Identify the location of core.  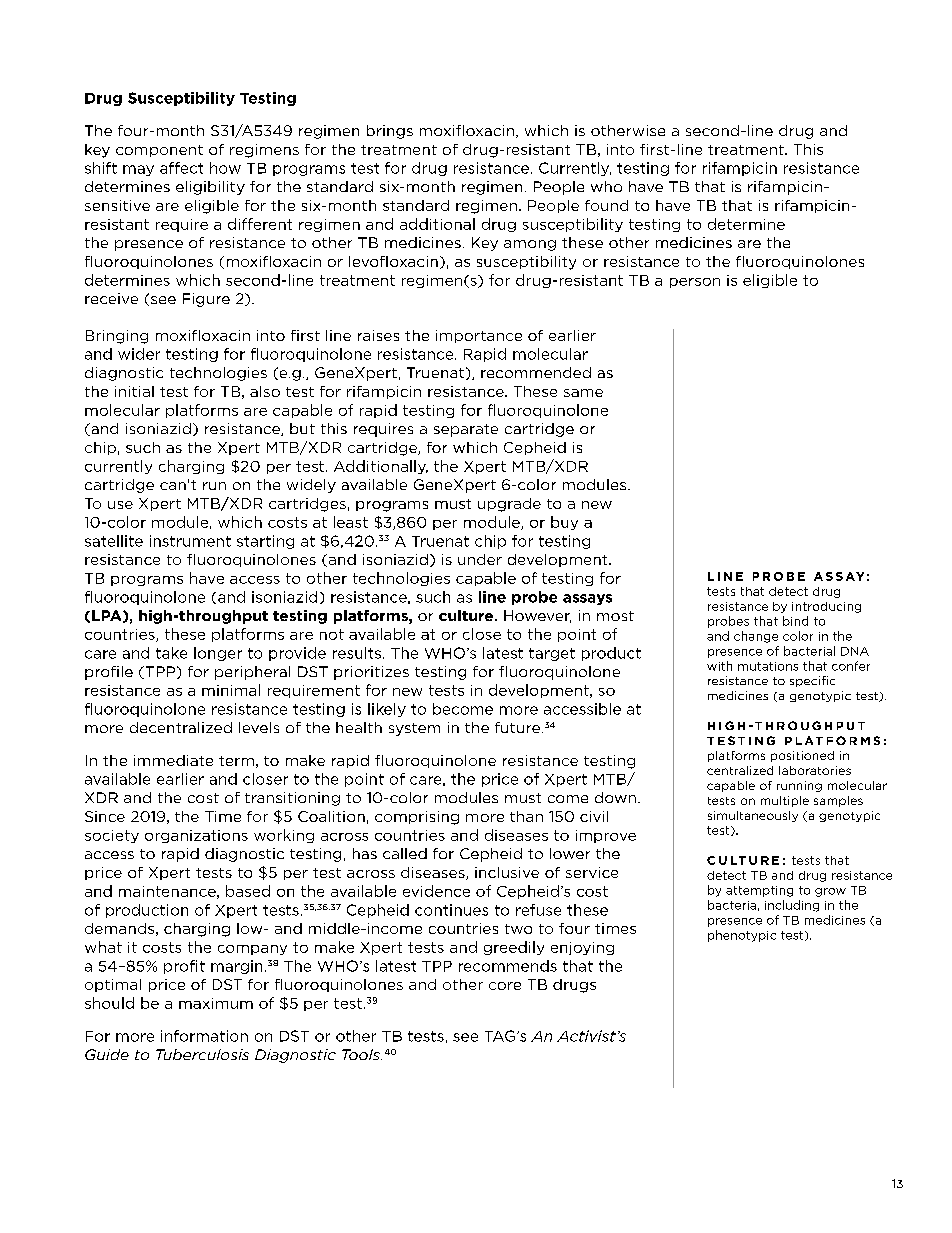
(505, 986).
